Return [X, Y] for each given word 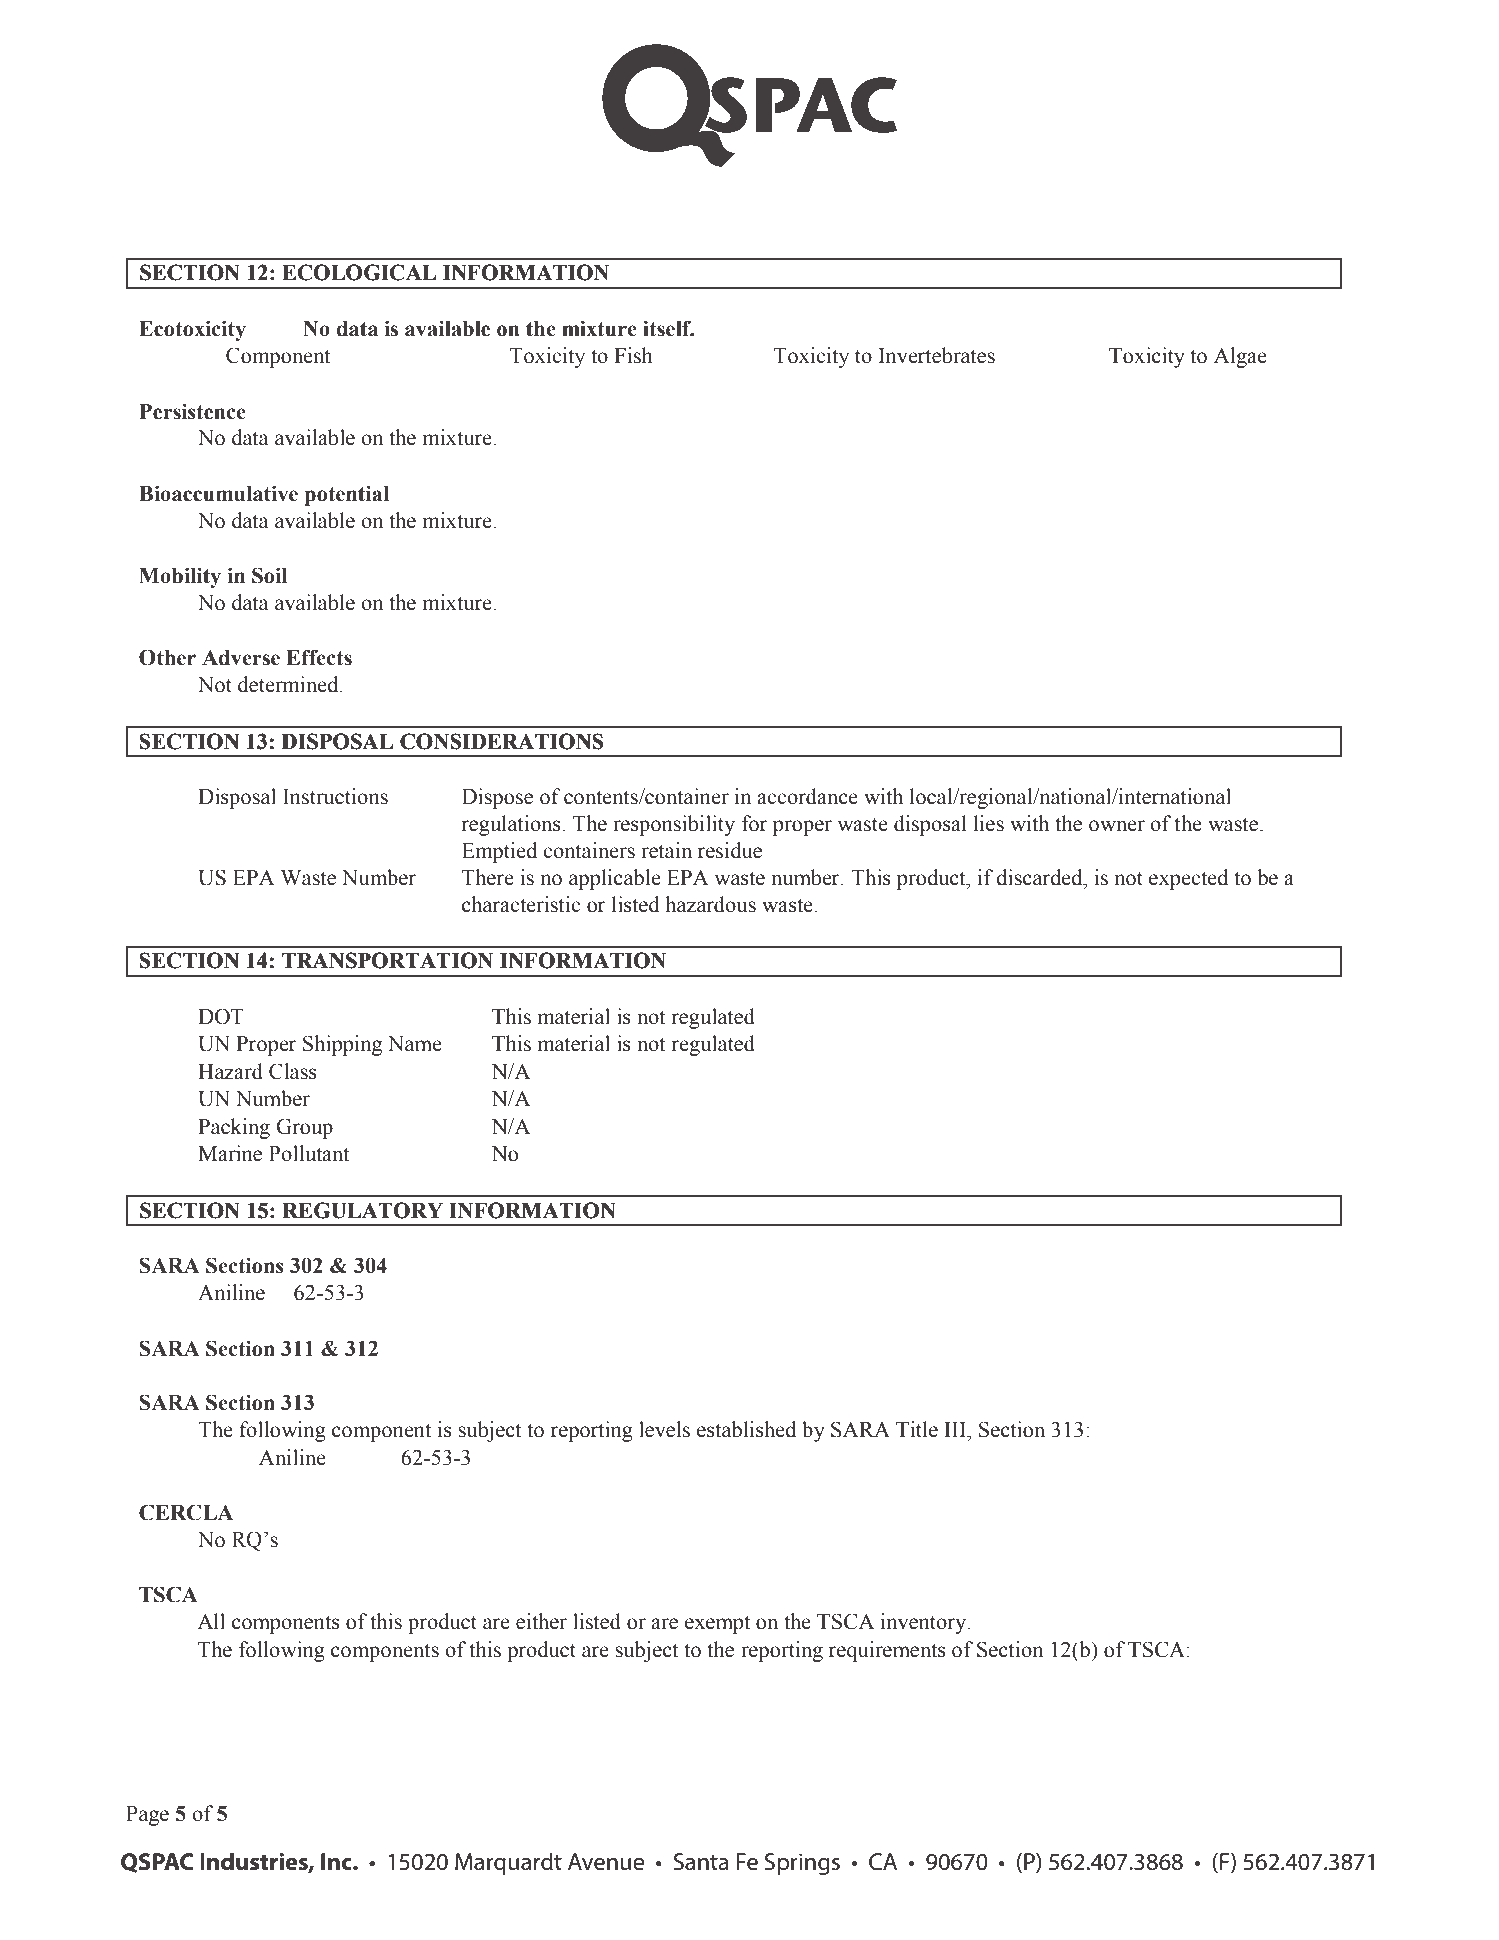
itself [668, 328]
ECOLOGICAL [359, 272]
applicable [615, 879]
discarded [1040, 877]
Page [147, 1816]
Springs [802, 1864]
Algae [1240, 357]
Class [293, 1071]
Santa [701, 1862]
